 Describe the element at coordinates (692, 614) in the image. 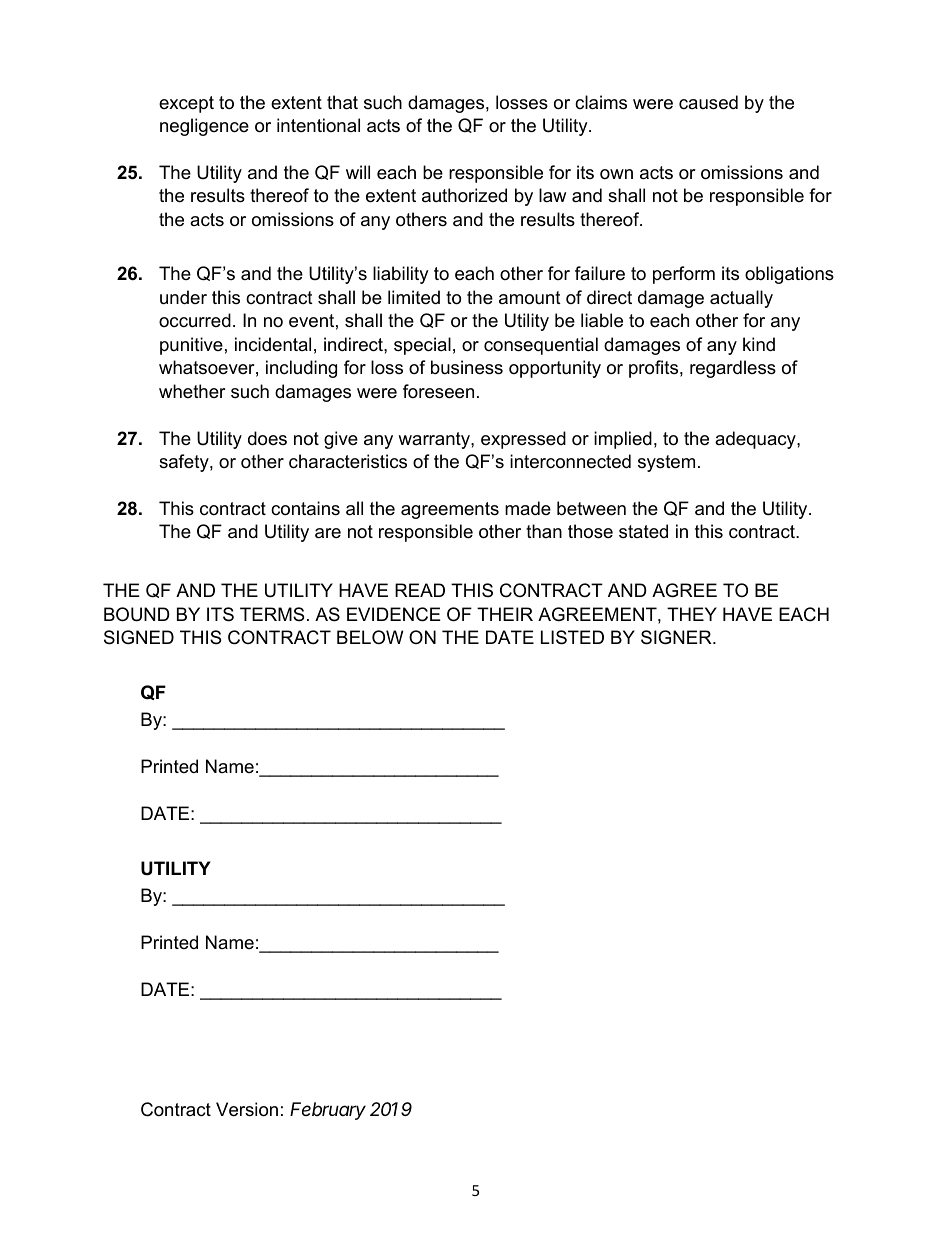

I see `THEY` at that location.
